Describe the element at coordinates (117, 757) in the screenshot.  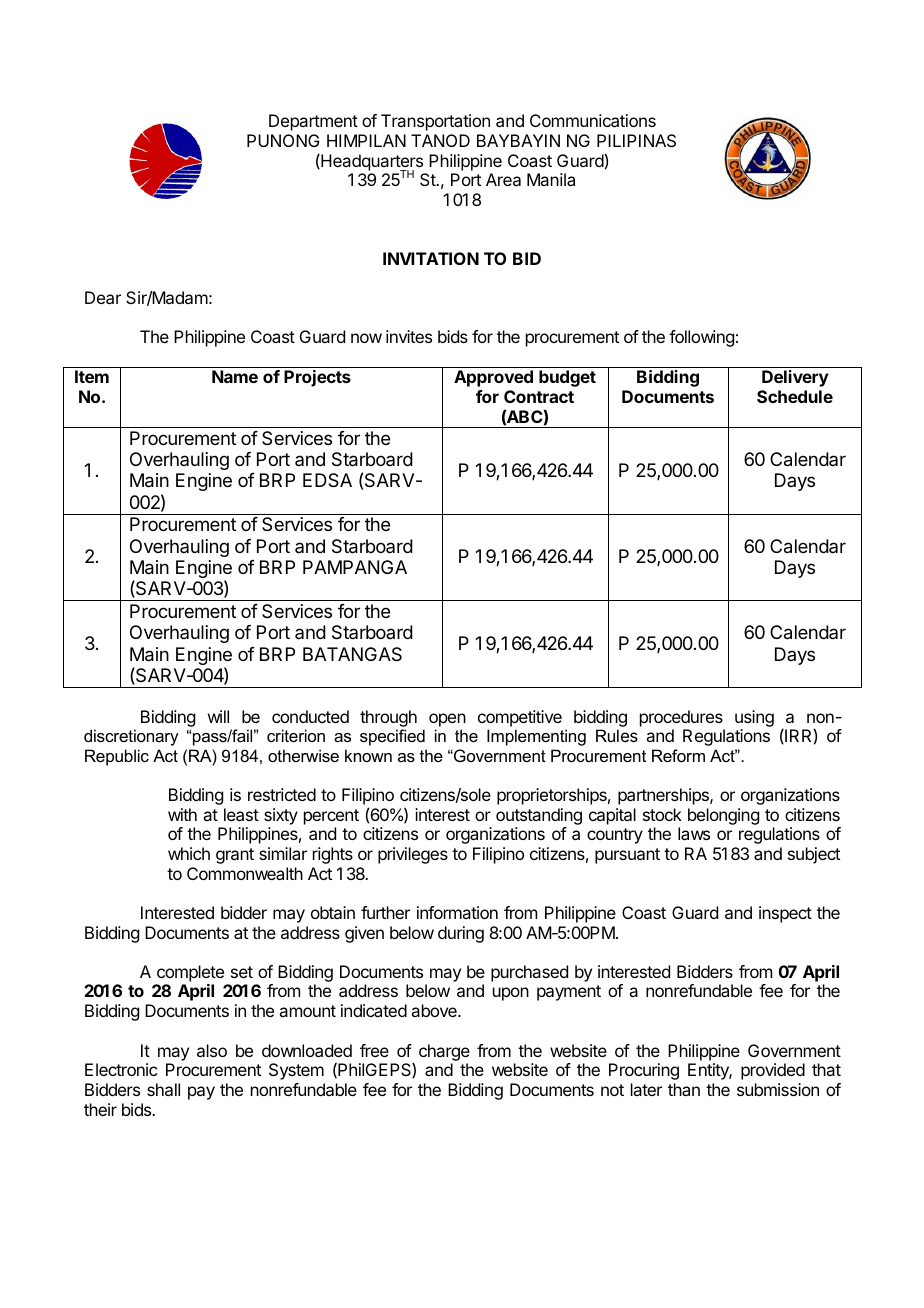
I see `Republic` at that location.
